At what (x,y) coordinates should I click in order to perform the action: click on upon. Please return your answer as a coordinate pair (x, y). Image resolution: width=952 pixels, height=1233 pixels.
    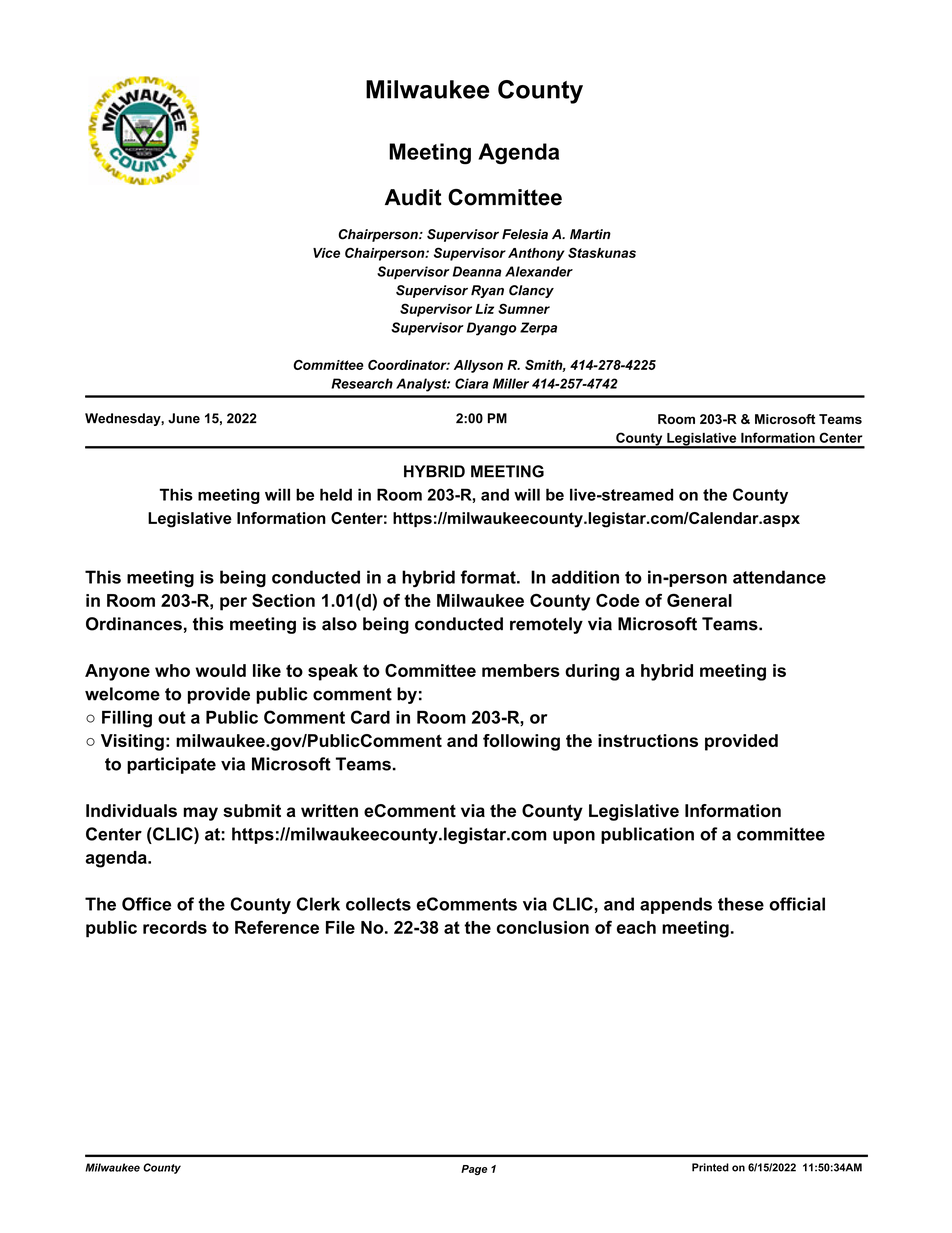
    Looking at the image, I should click on (574, 837).
